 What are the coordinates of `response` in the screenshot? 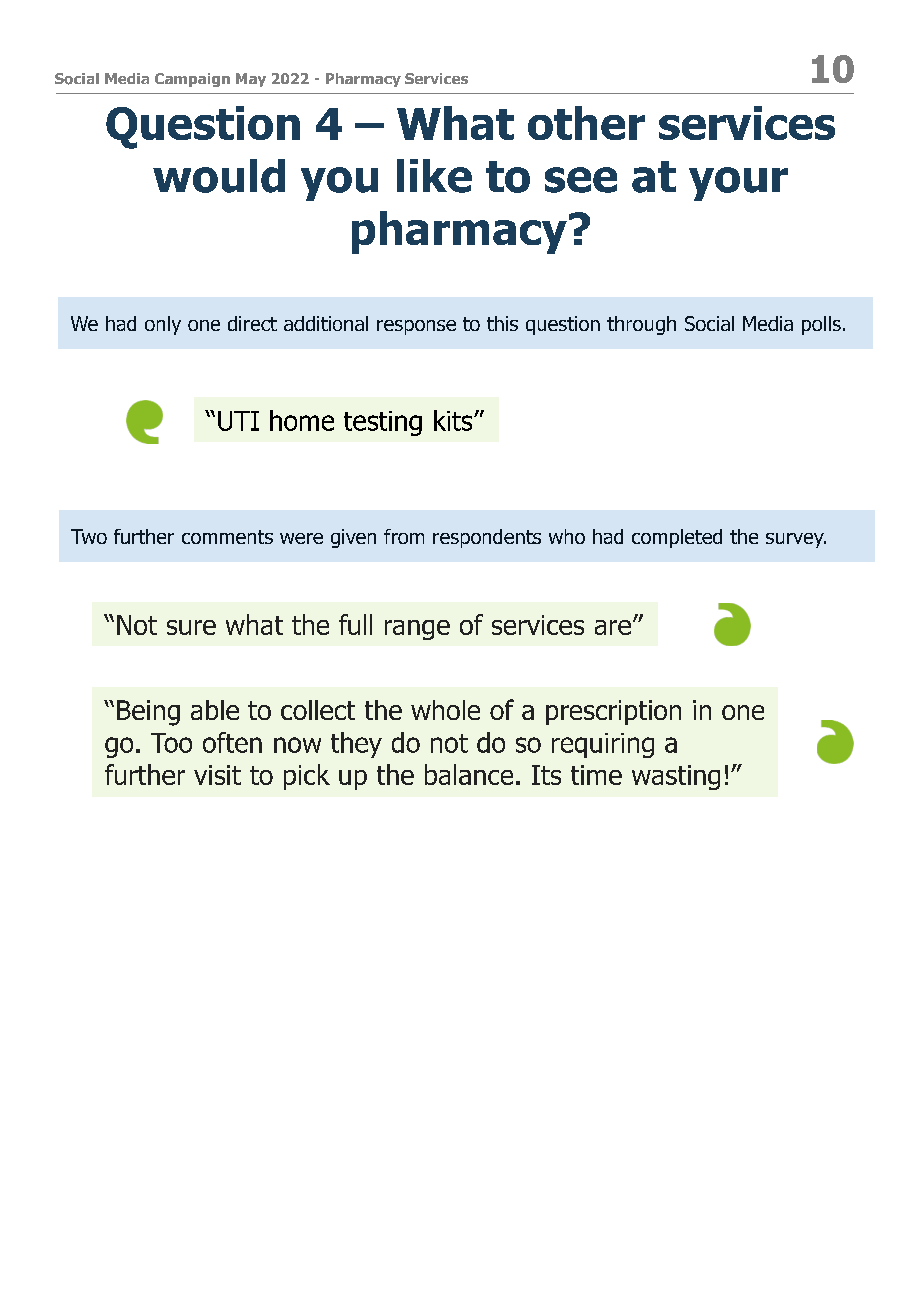 It's located at (416, 327).
